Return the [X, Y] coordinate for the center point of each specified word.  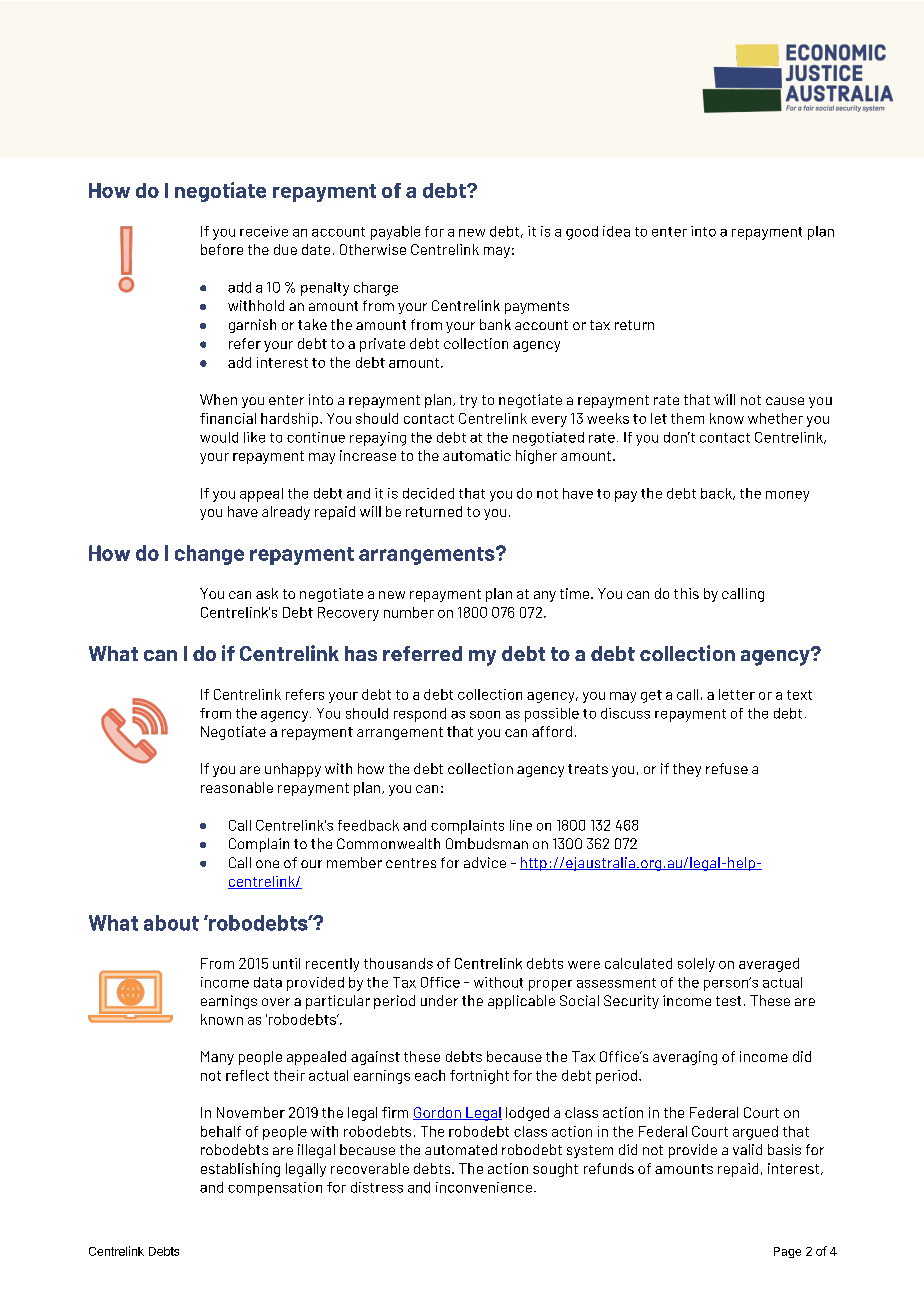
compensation [275, 1189]
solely [696, 965]
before [222, 249]
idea [616, 231]
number [409, 612]
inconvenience [485, 1187]
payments [537, 307]
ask [267, 593]
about [171, 923]
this [686, 593]
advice [485, 862]
